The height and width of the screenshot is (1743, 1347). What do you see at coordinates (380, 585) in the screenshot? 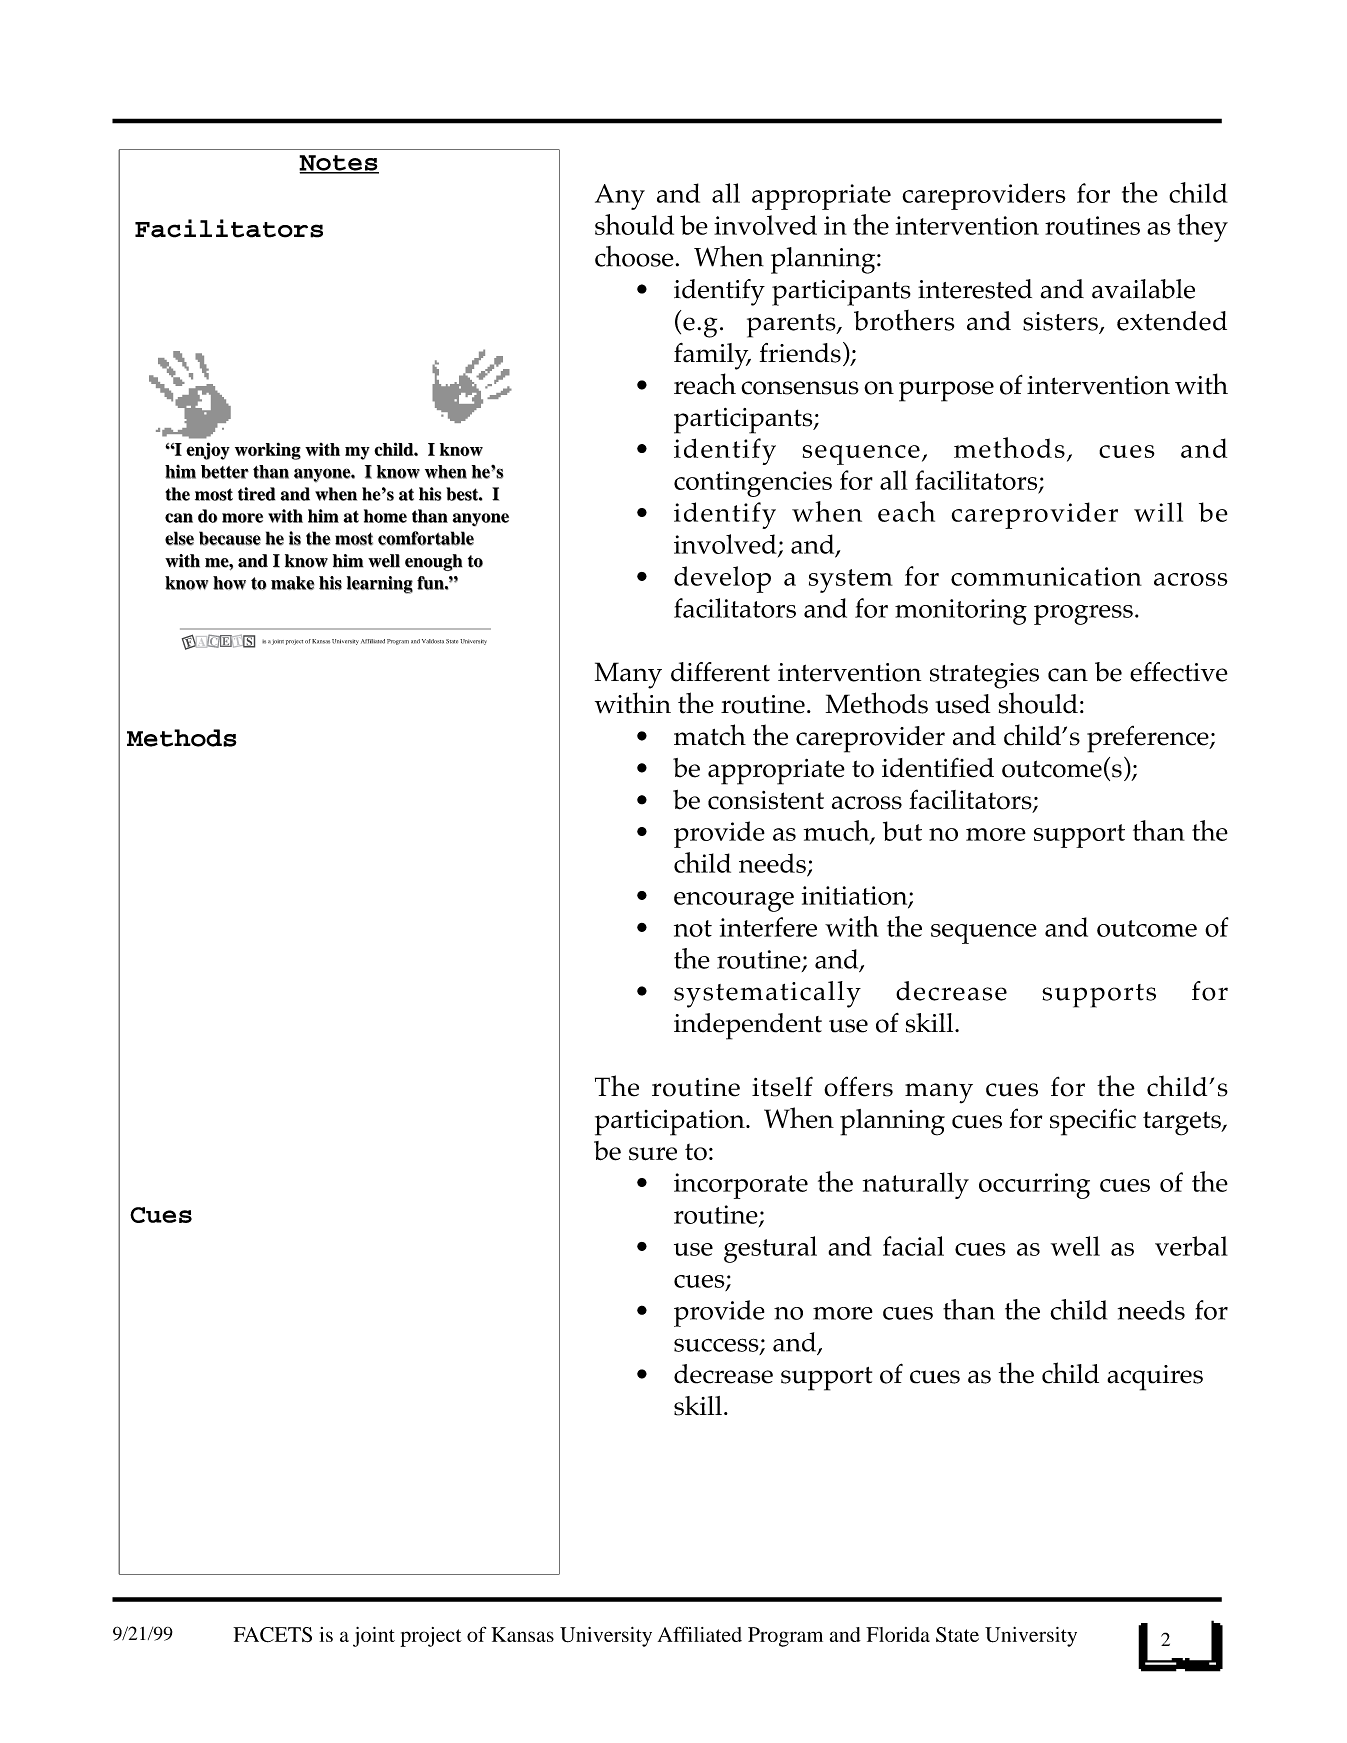
I see `learning` at bounding box center [380, 585].
